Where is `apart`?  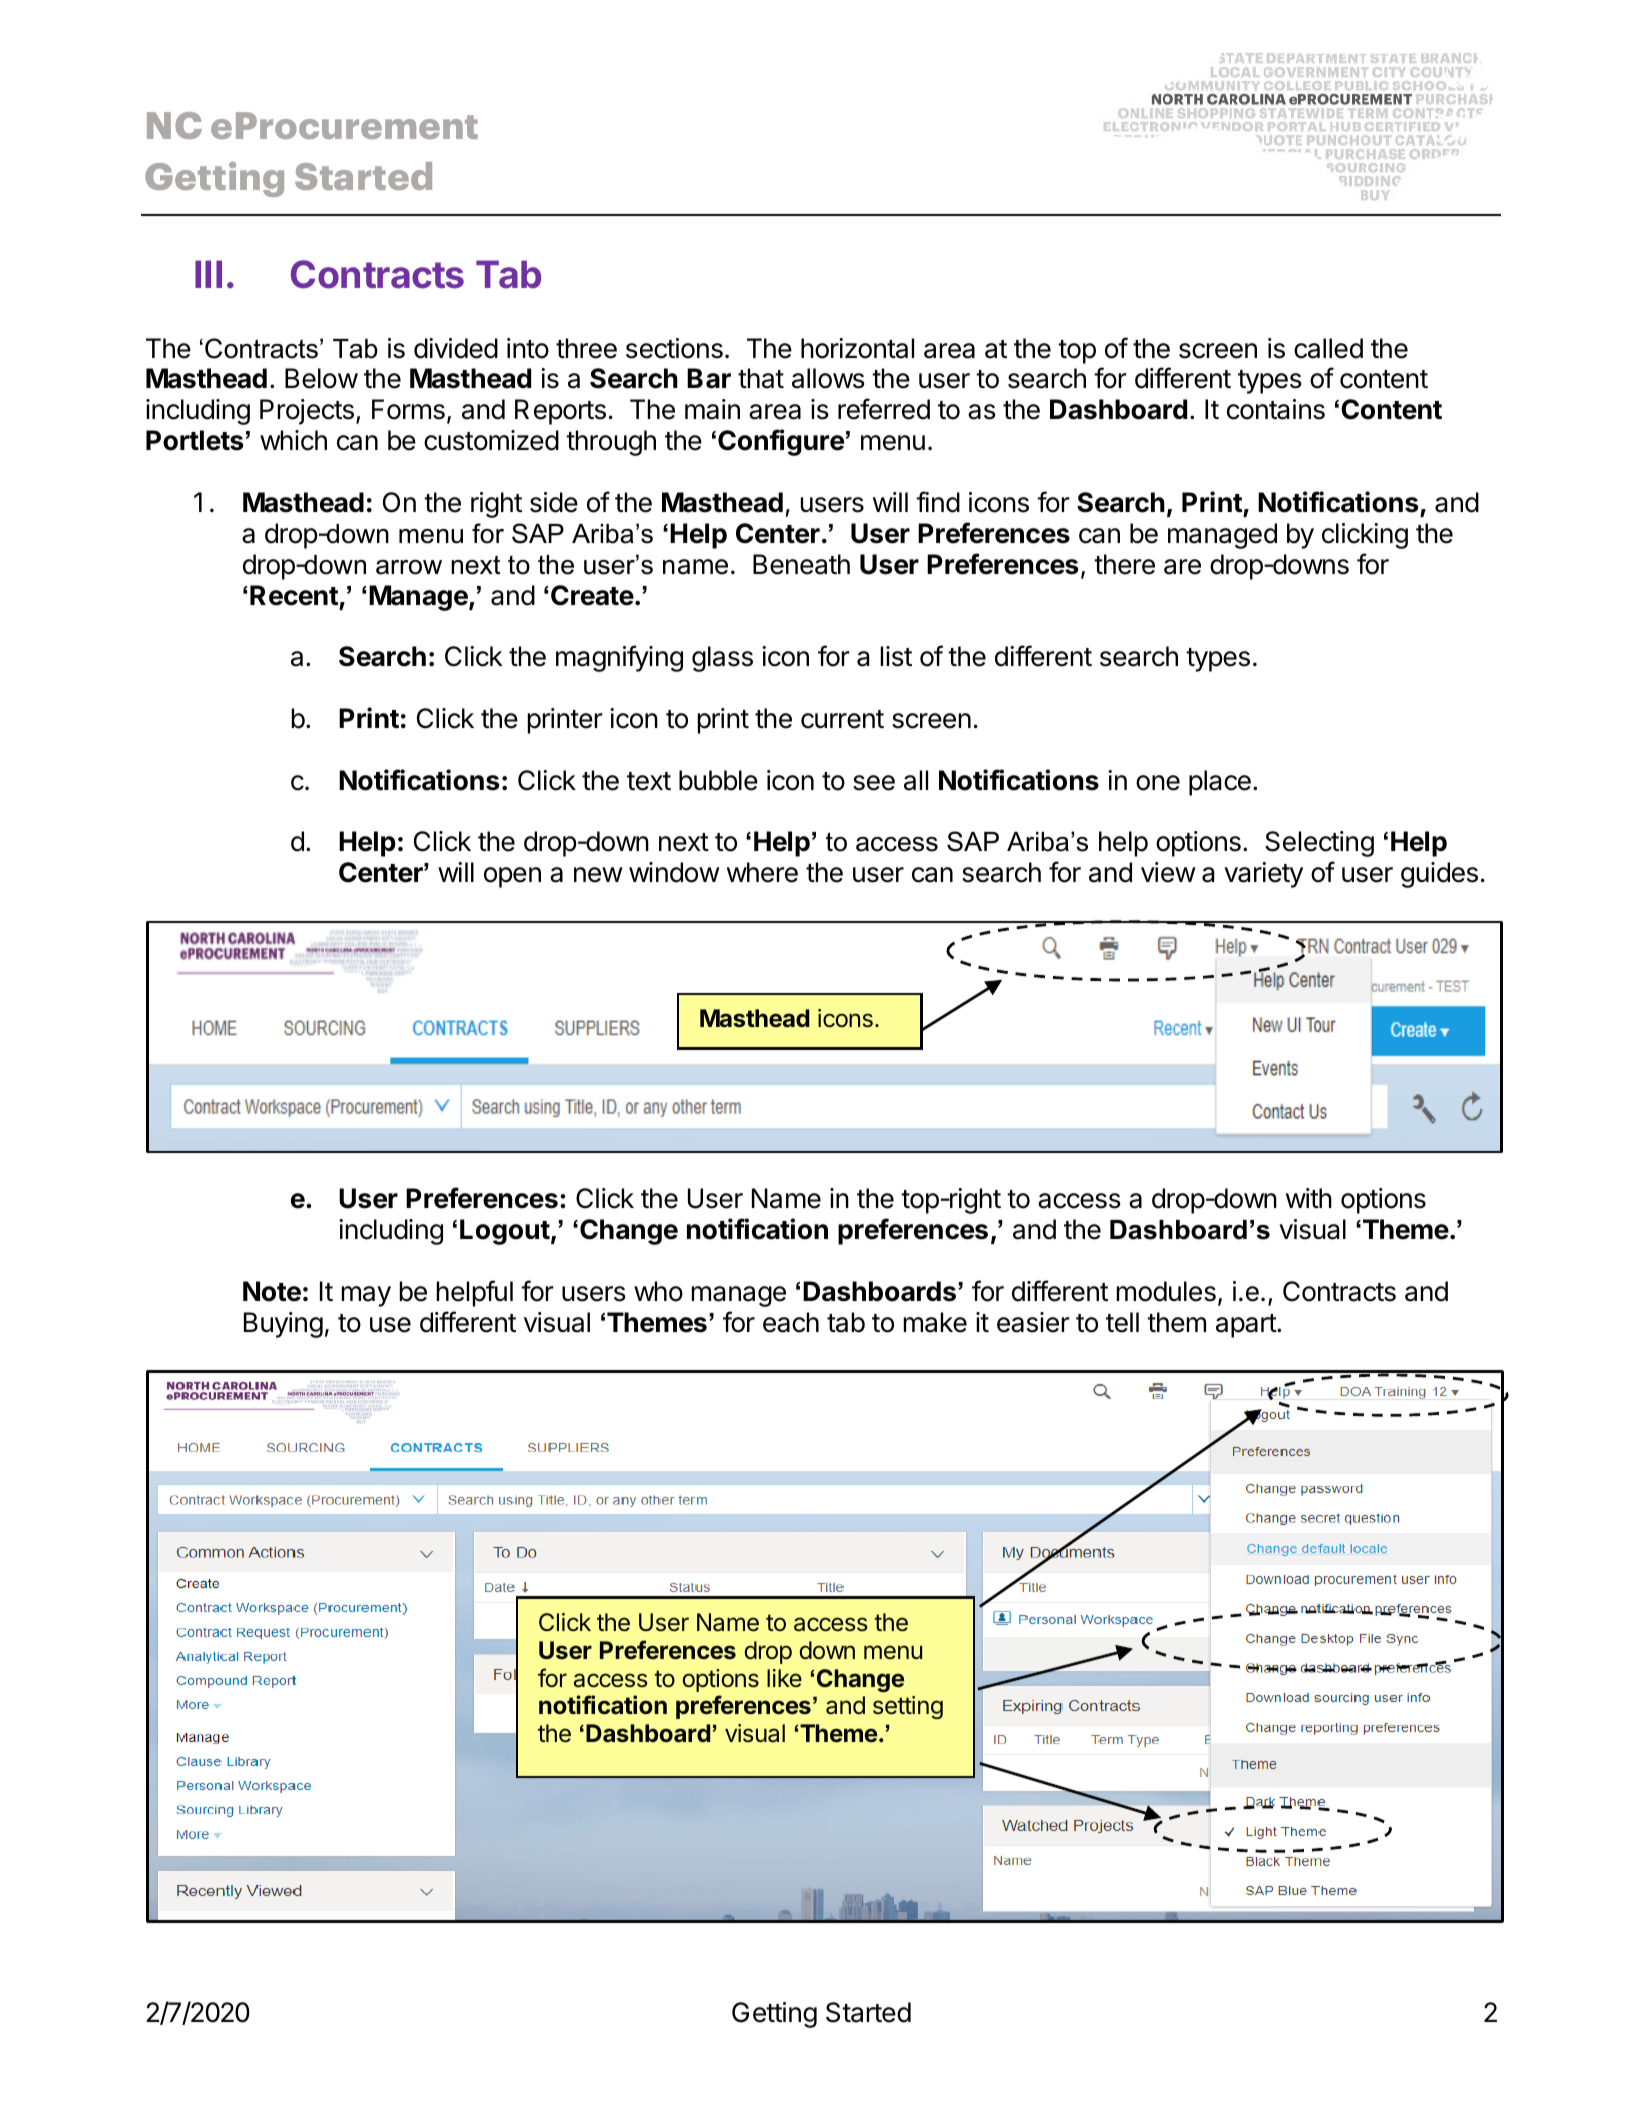 apart is located at coordinates (1247, 1326).
